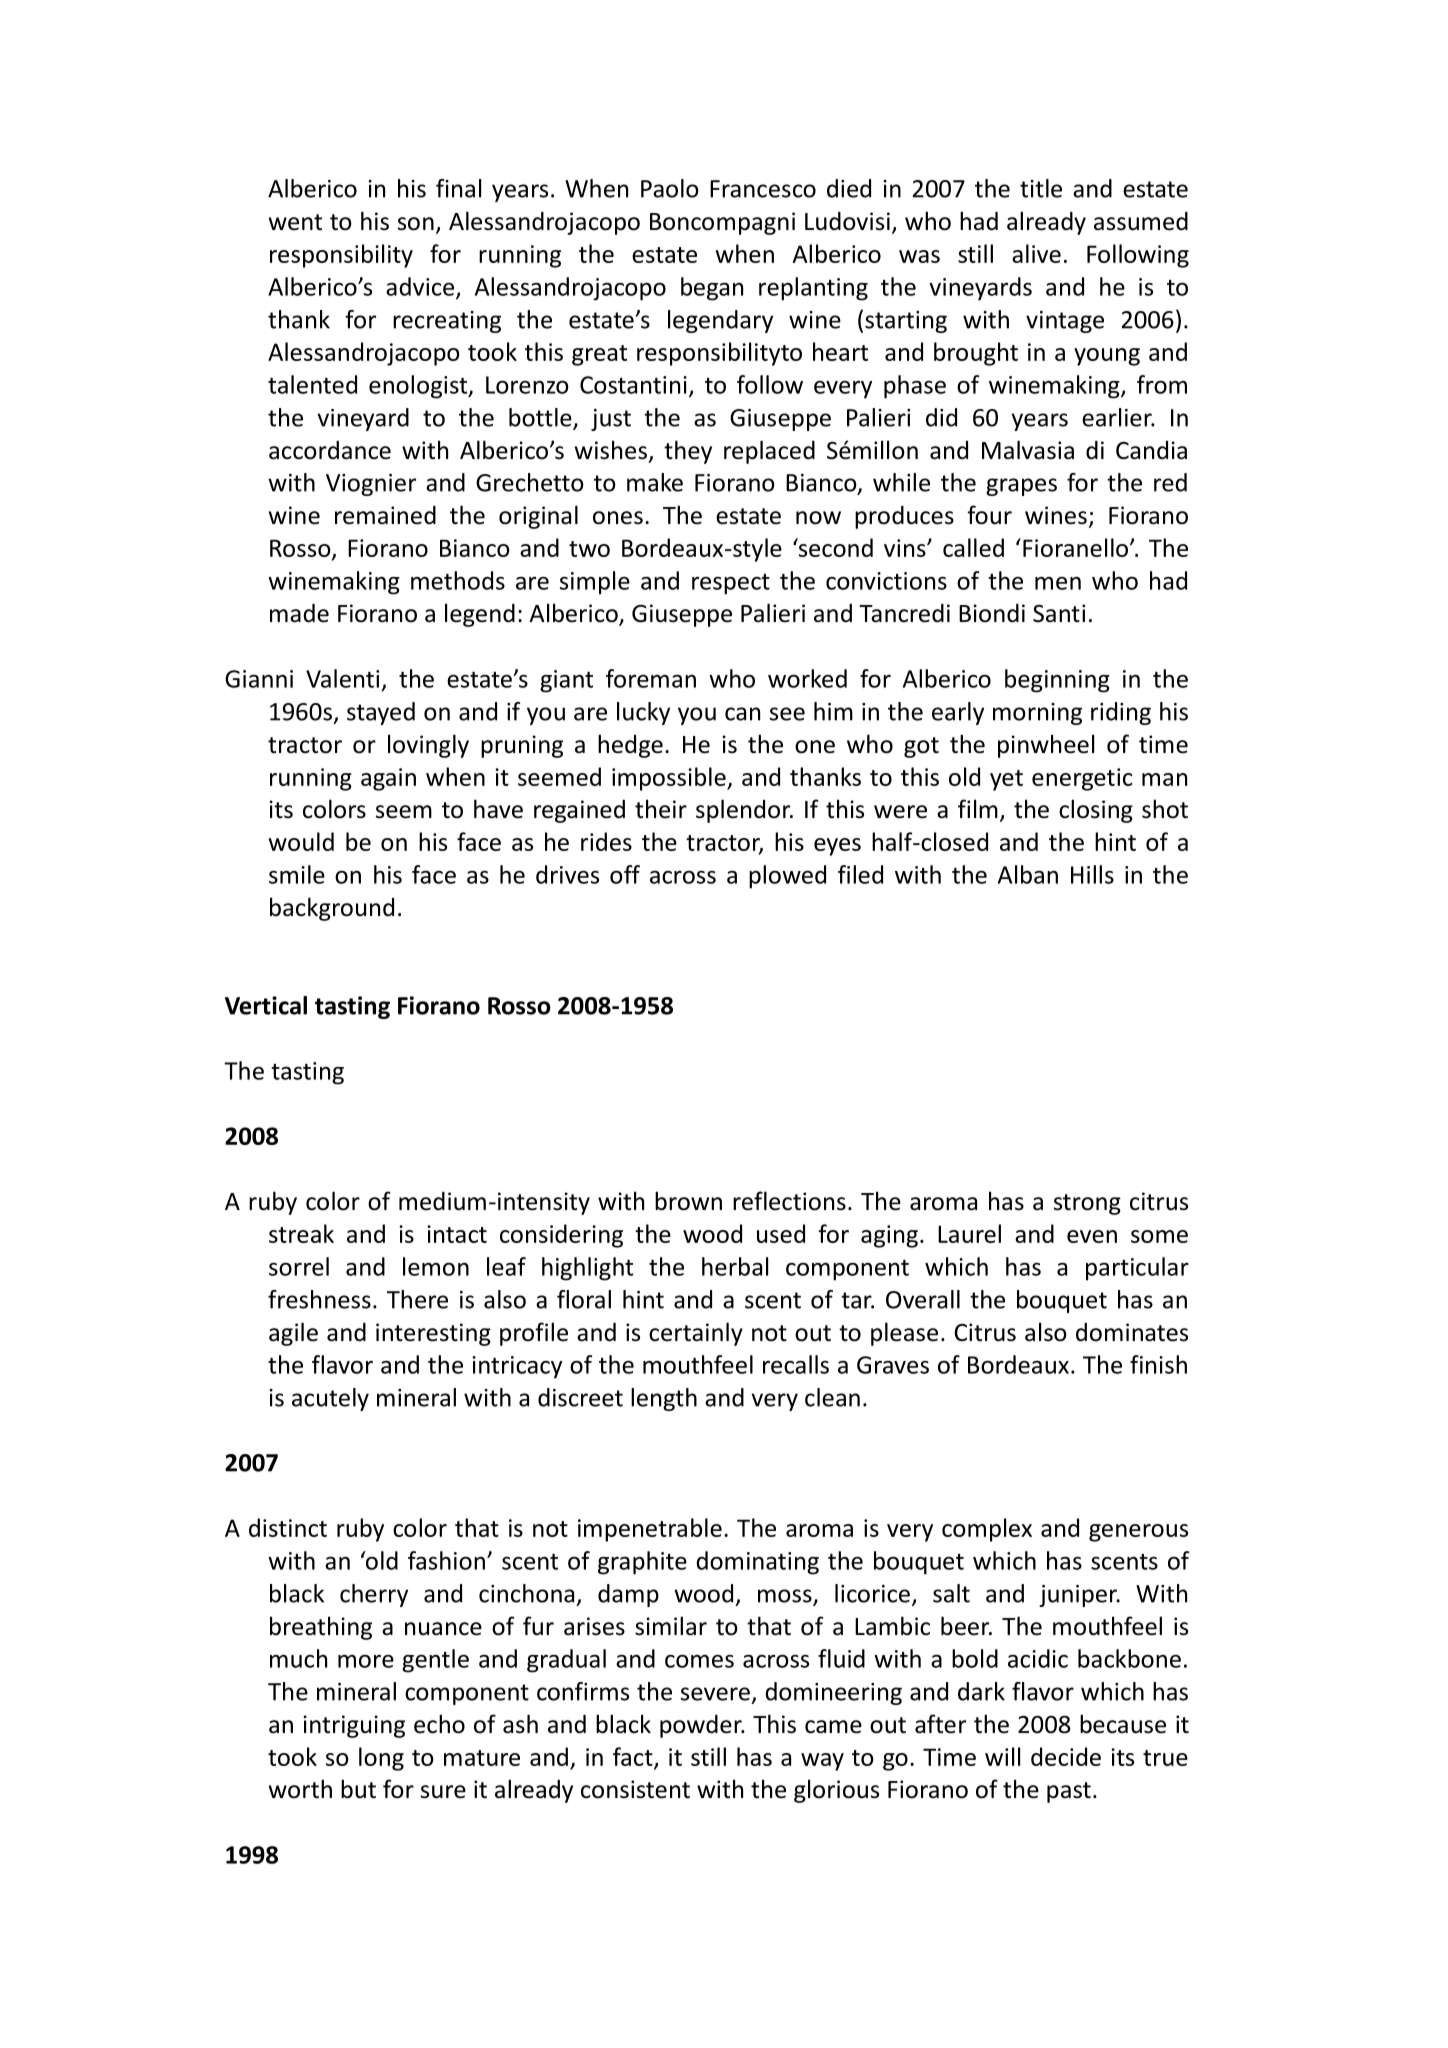  I want to click on long, so click(381, 1759).
